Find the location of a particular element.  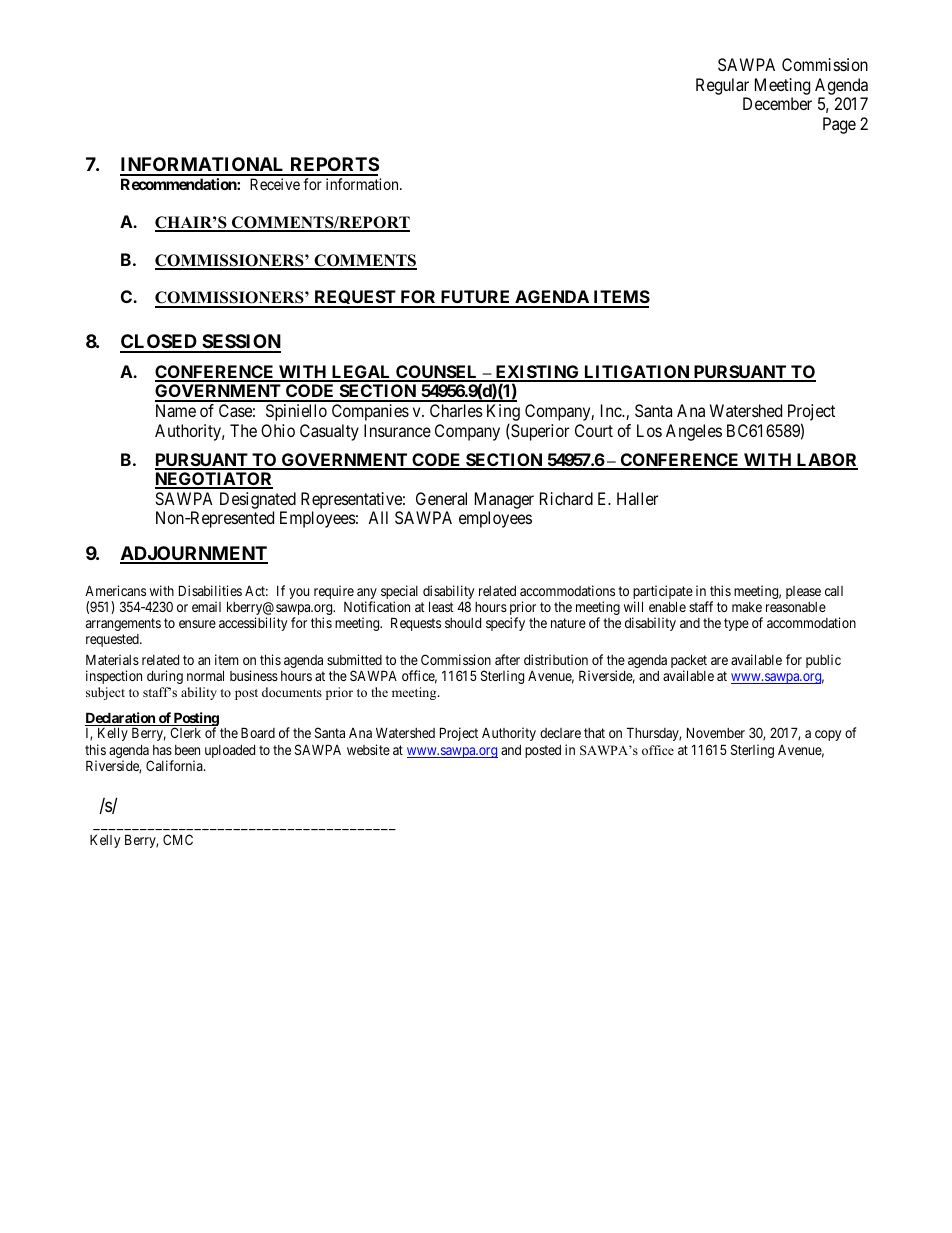

website is located at coordinates (368, 749).
